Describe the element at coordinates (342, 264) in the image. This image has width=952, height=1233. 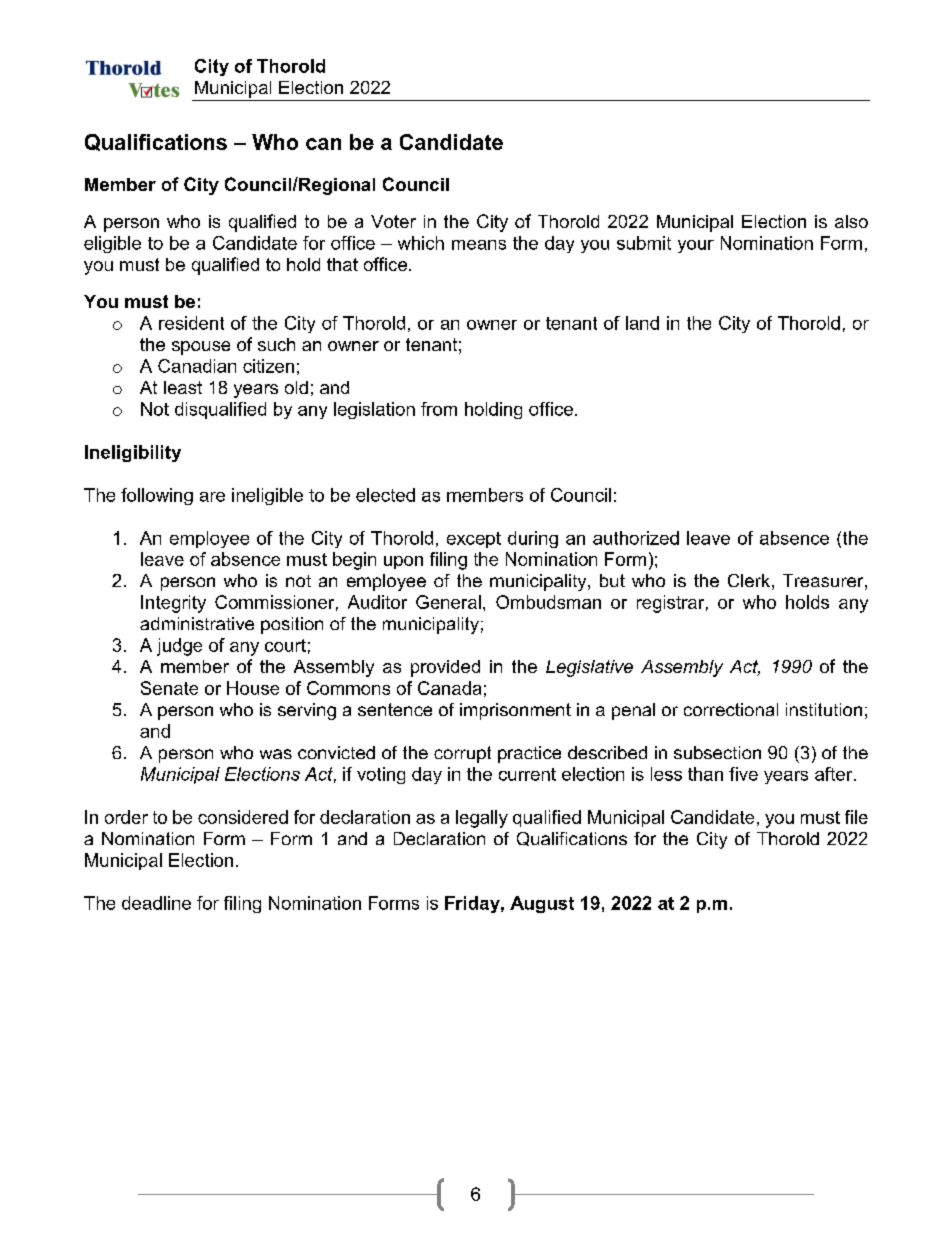
I see `that` at that location.
